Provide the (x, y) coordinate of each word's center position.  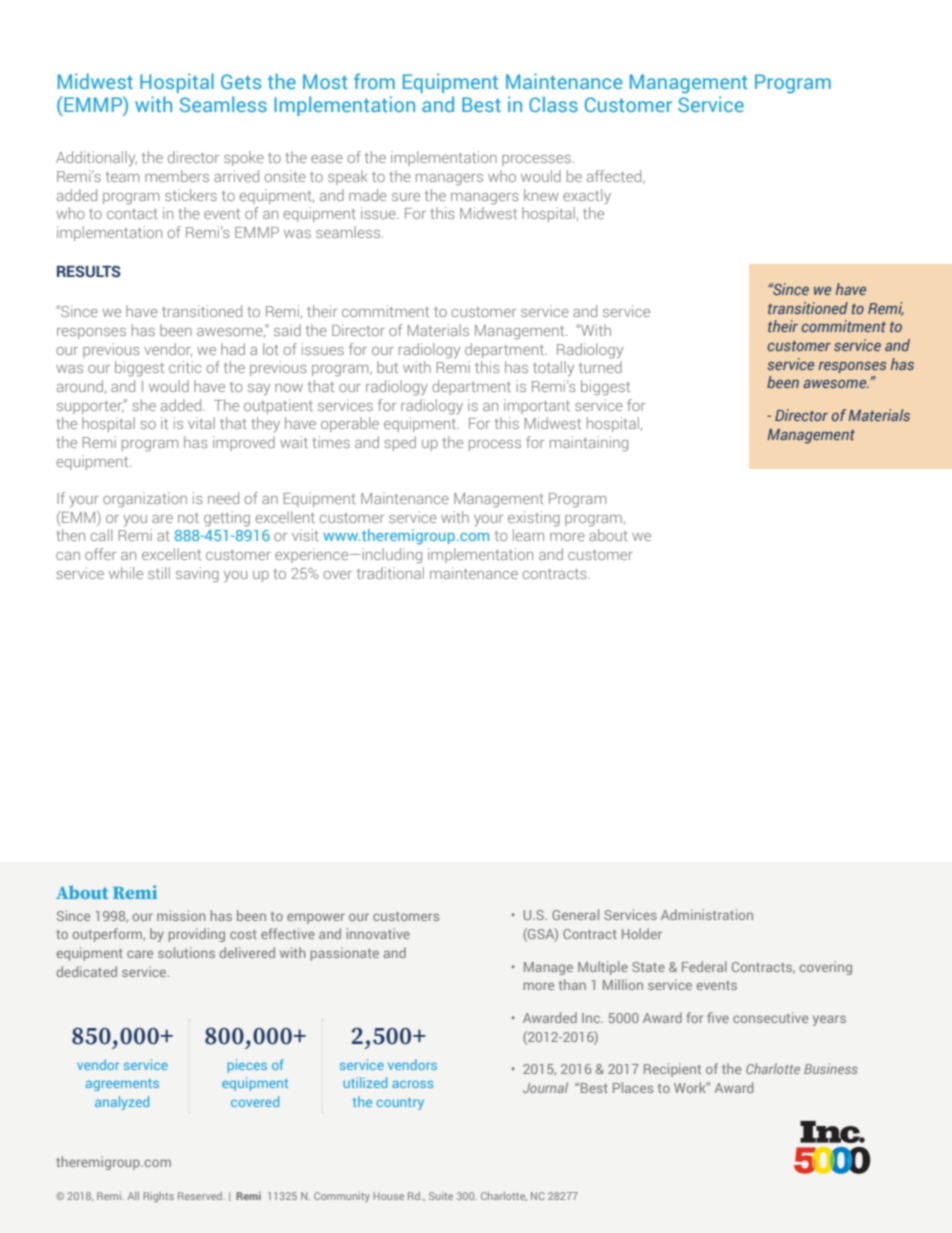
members (177, 176)
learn (528, 535)
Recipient (672, 1070)
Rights (158, 1197)
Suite (441, 1196)
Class (553, 104)
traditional (390, 573)
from (374, 81)
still (159, 573)
